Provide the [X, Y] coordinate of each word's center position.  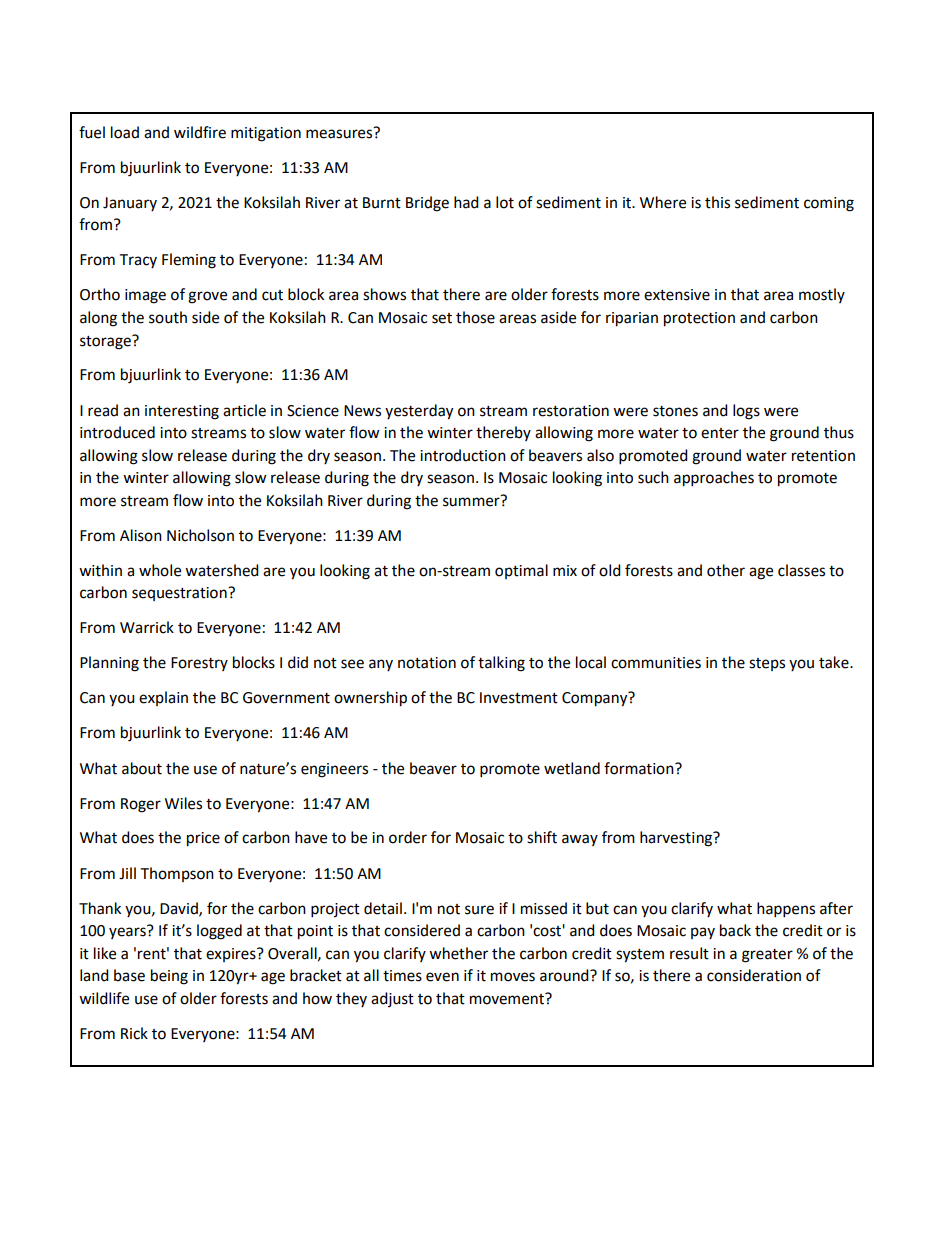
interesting [182, 412]
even [442, 977]
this [717, 202]
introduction [463, 455]
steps [767, 664]
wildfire [200, 132]
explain [163, 698]
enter [720, 433]
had [466, 202]
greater [767, 956]
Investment [519, 698]
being [169, 977]
